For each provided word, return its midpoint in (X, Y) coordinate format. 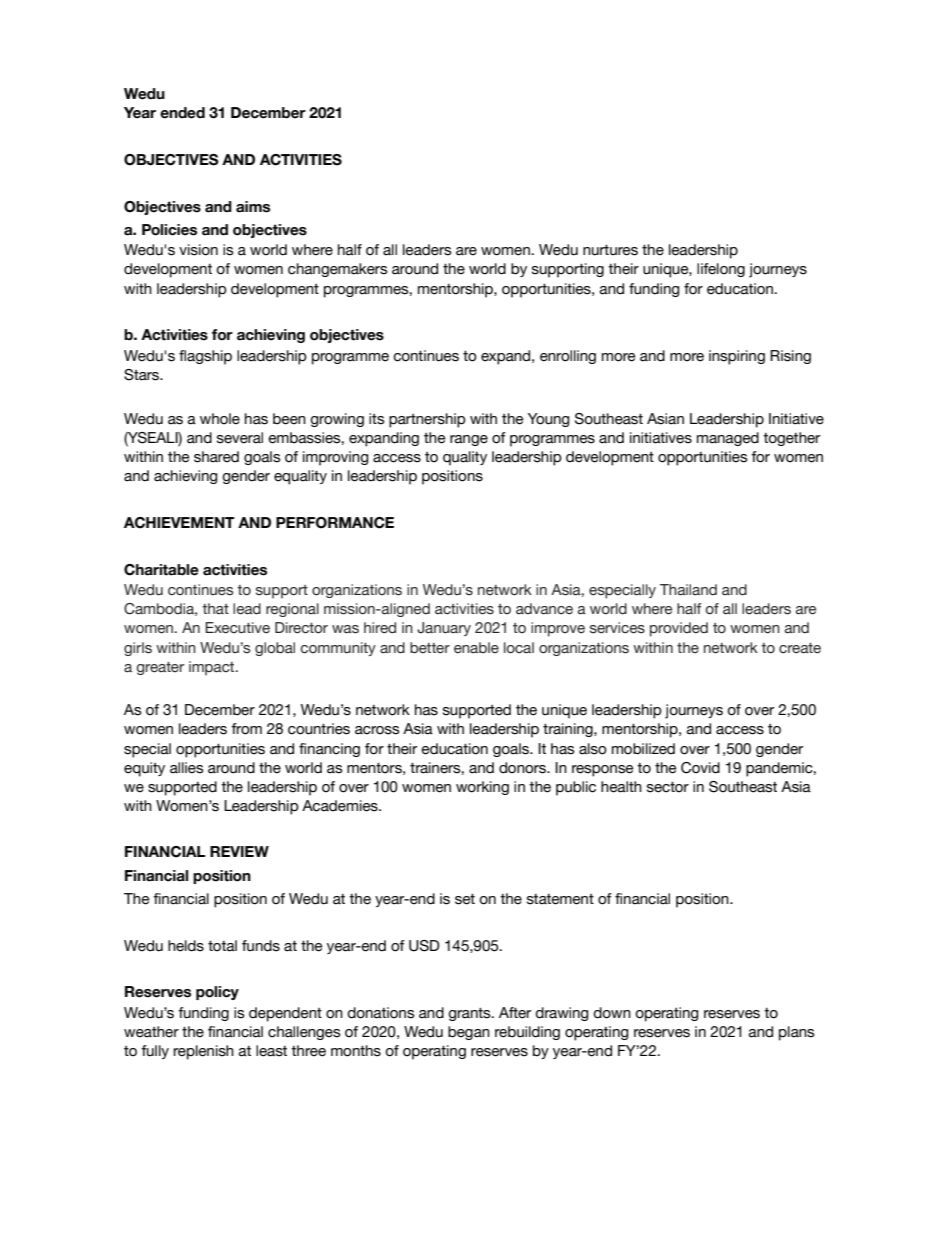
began (469, 1033)
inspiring (737, 357)
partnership (427, 420)
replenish (203, 1052)
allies (187, 768)
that (215, 609)
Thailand (688, 590)
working (482, 788)
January (444, 629)
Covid (700, 768)
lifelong (721, 270)
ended (182, 113)
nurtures (610, 250)
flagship (205, 357)
